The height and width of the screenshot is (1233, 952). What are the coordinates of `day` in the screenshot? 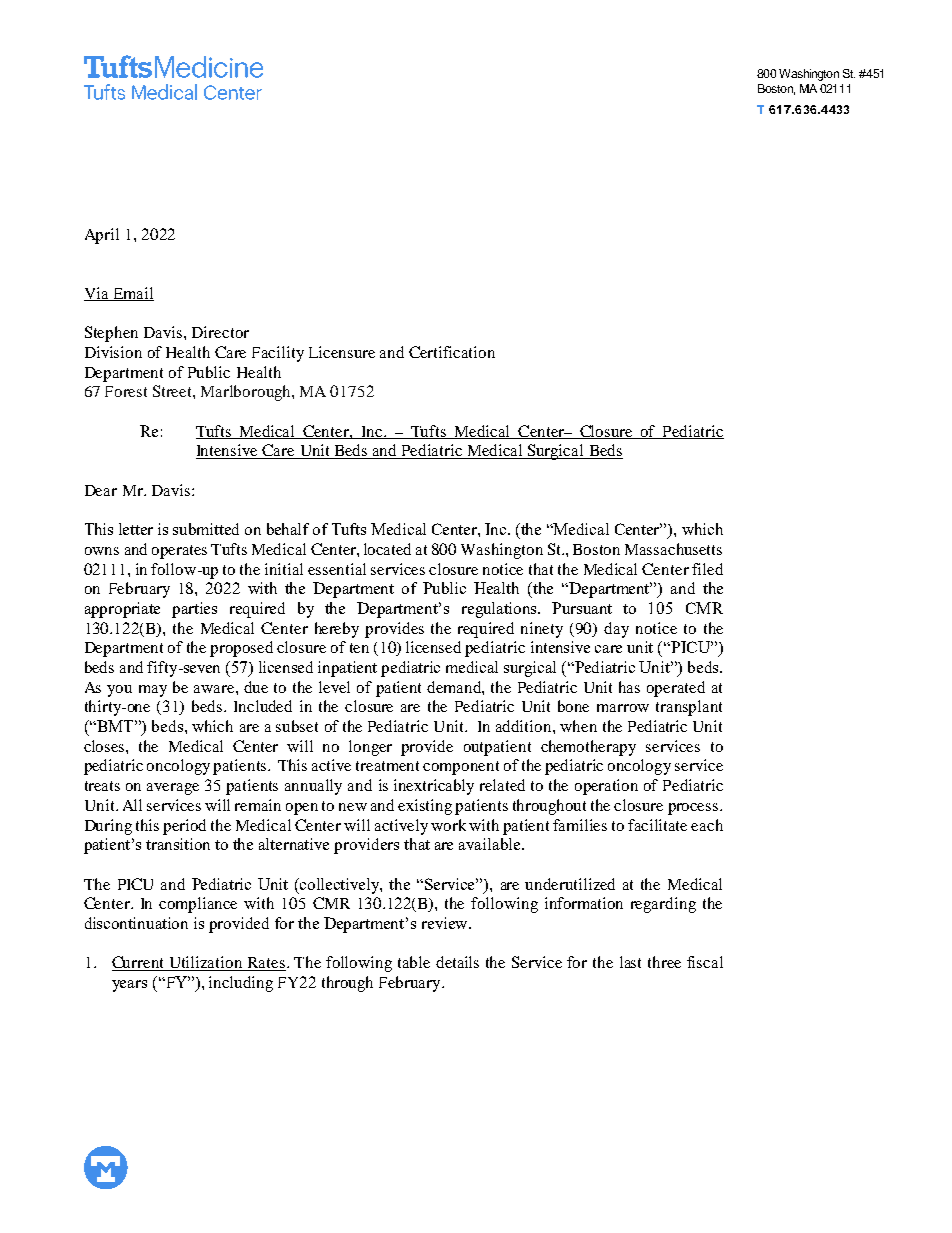 It's located at (616, 630).
